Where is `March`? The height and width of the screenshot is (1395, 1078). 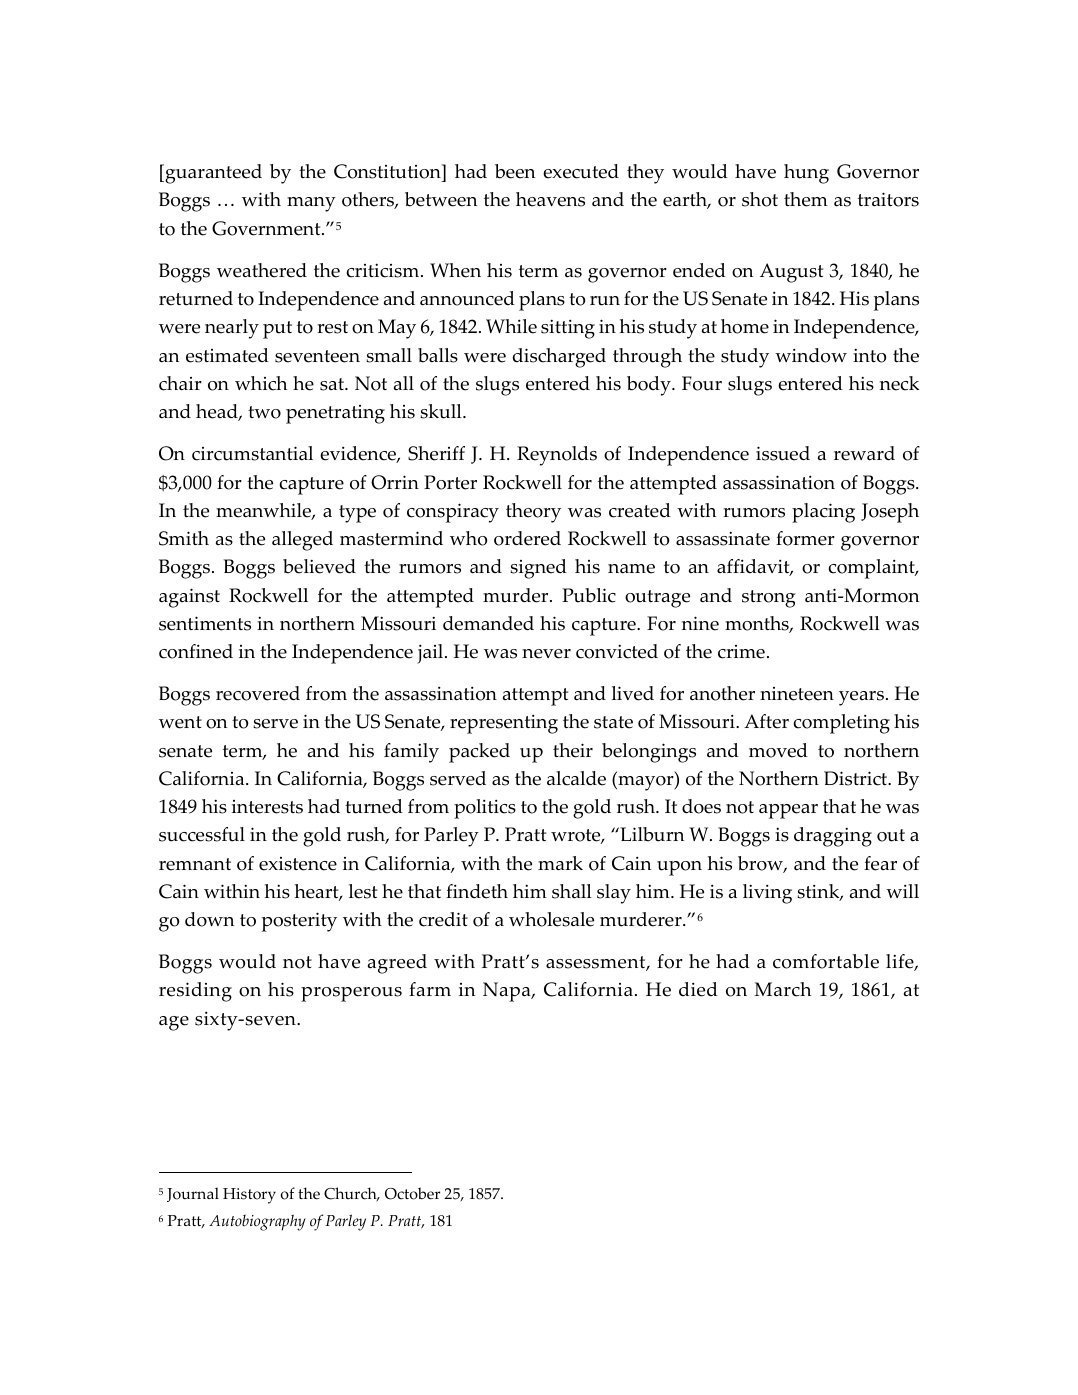
March is located at coordinates (782, 989).
